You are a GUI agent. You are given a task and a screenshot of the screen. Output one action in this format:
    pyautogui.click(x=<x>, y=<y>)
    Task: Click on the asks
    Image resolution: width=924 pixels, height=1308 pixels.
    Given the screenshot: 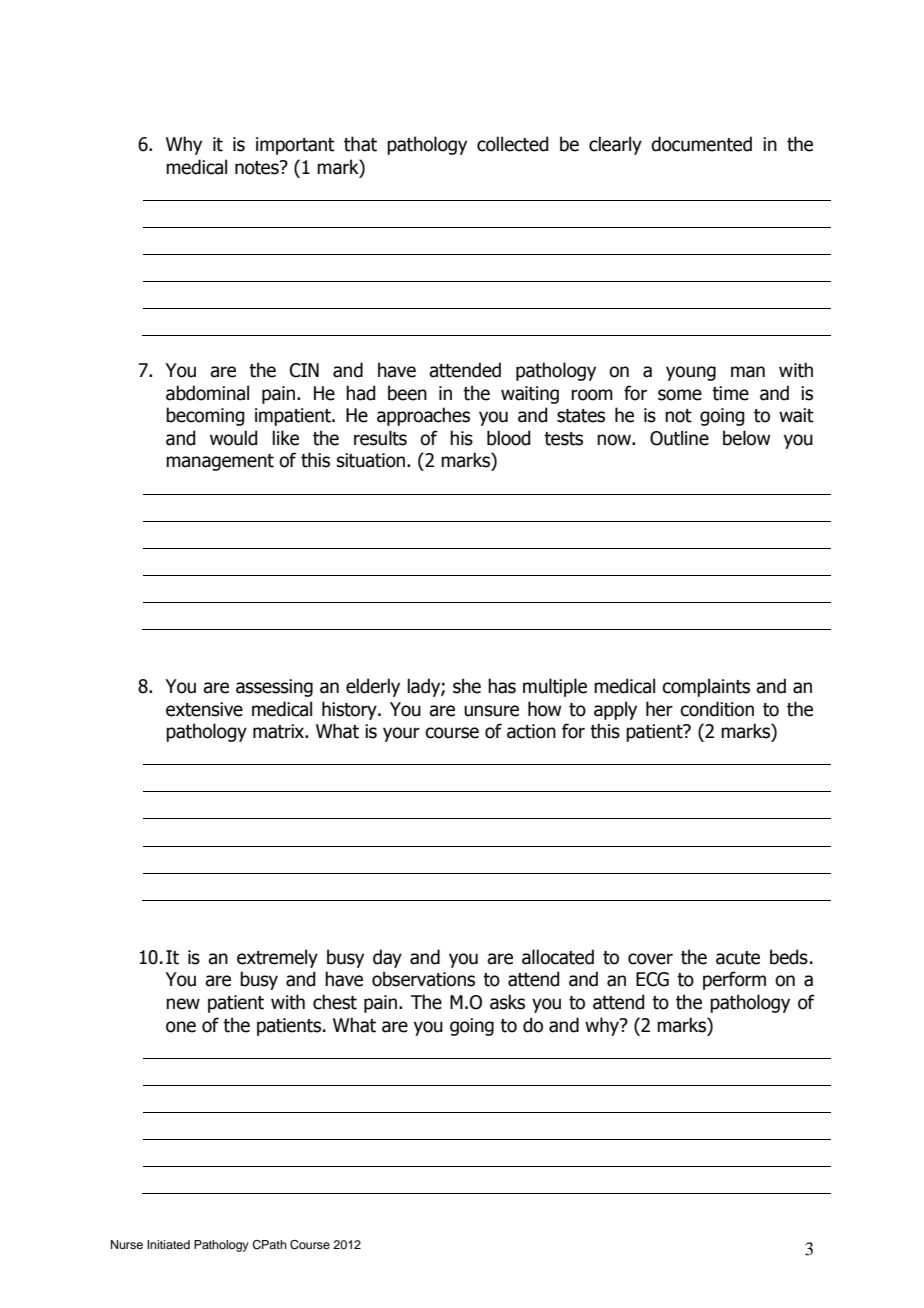 What is the action you would take?
    pyautogui.click(x=507, y=1002)
